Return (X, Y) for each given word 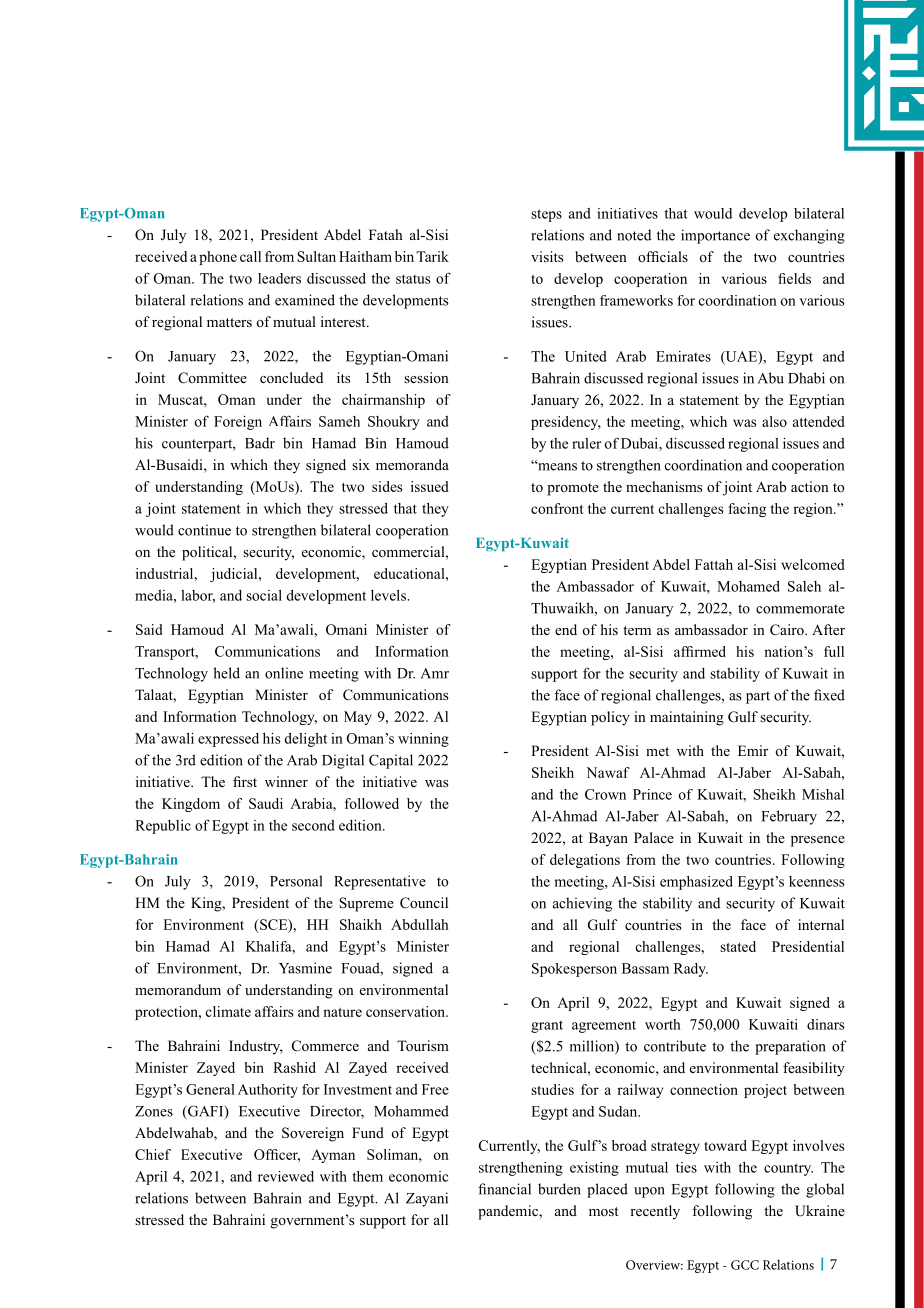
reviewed (286, 1176)
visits (547, 256)
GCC (745, 1265)
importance (715, 236)
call (250, 256)
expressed (228, 740)
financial (504, 1189)
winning (423, 740)
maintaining (687, 718)
